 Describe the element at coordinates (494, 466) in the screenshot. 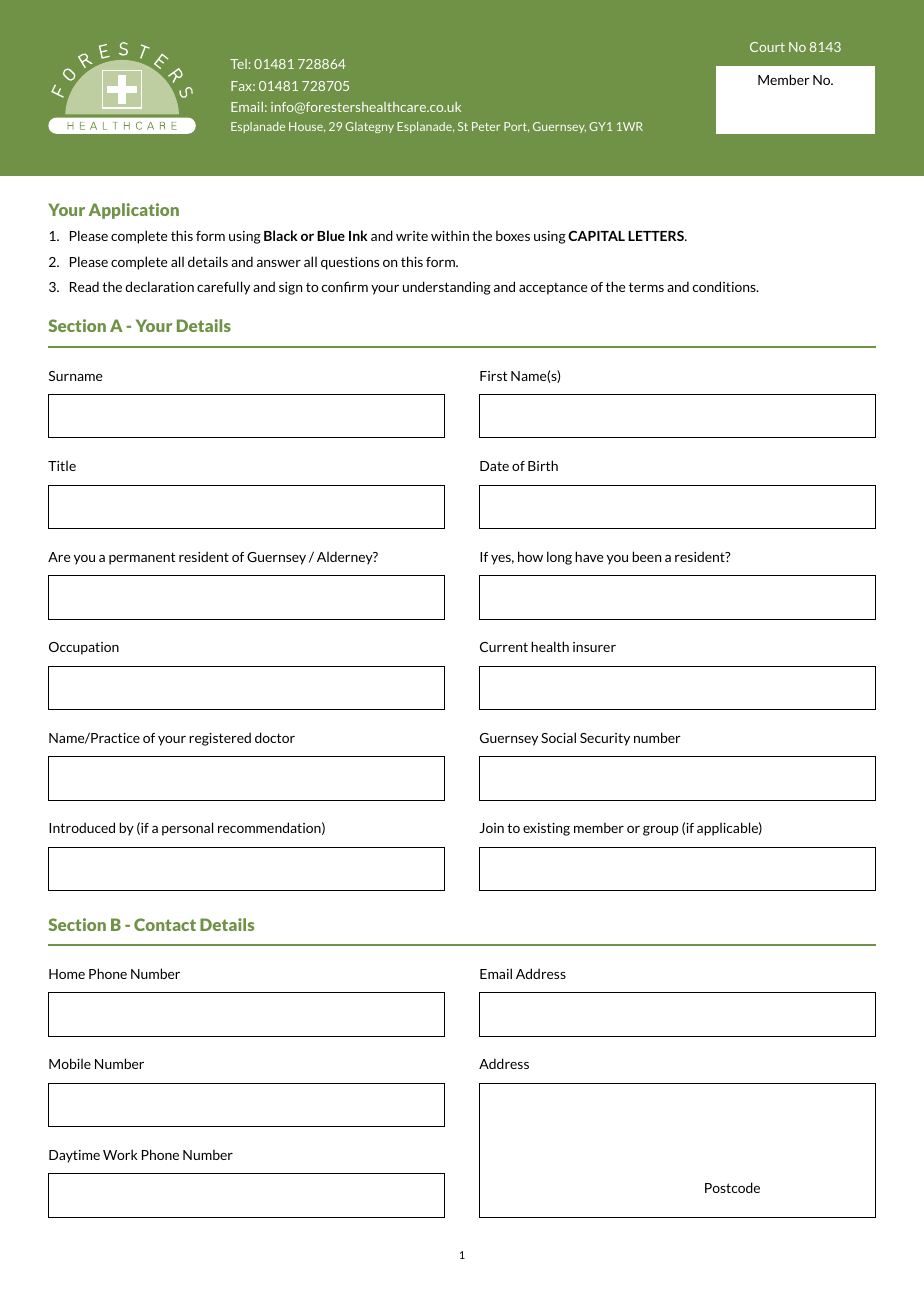

I see `Date` at that location.
